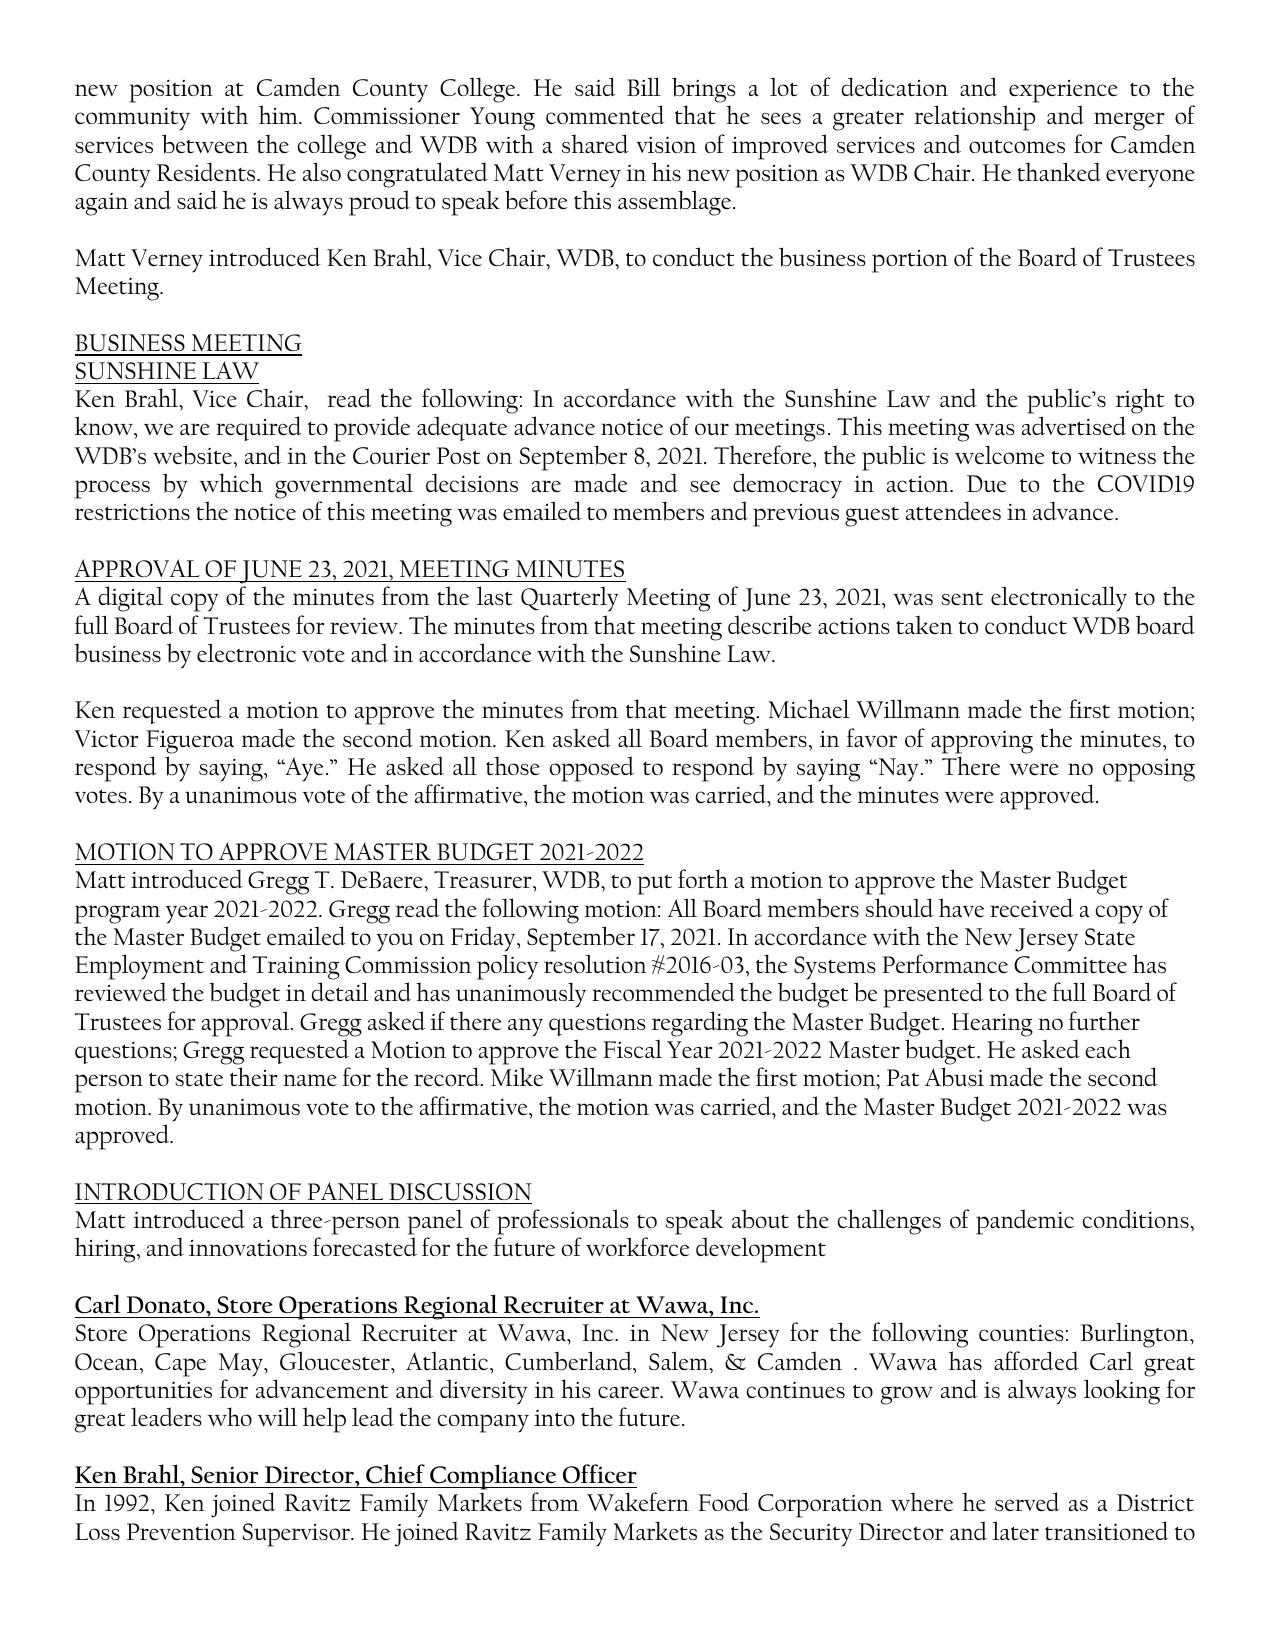 The image size is (1270, 1644). What do you see at coordinates (605, 114) in the screenshot?
I see `commented` at bounding box center [605, 114].
